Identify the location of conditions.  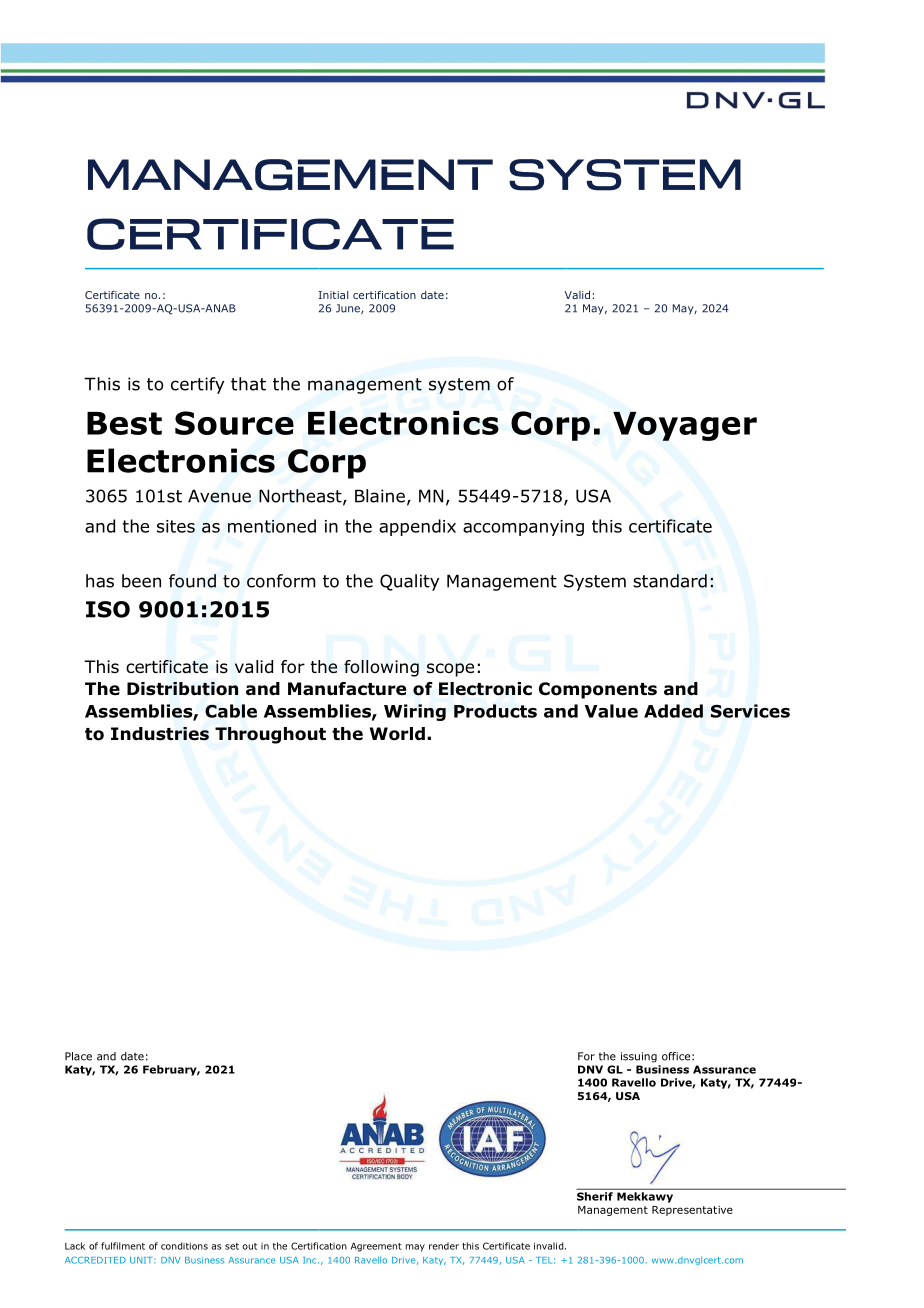
(184, 1246).
